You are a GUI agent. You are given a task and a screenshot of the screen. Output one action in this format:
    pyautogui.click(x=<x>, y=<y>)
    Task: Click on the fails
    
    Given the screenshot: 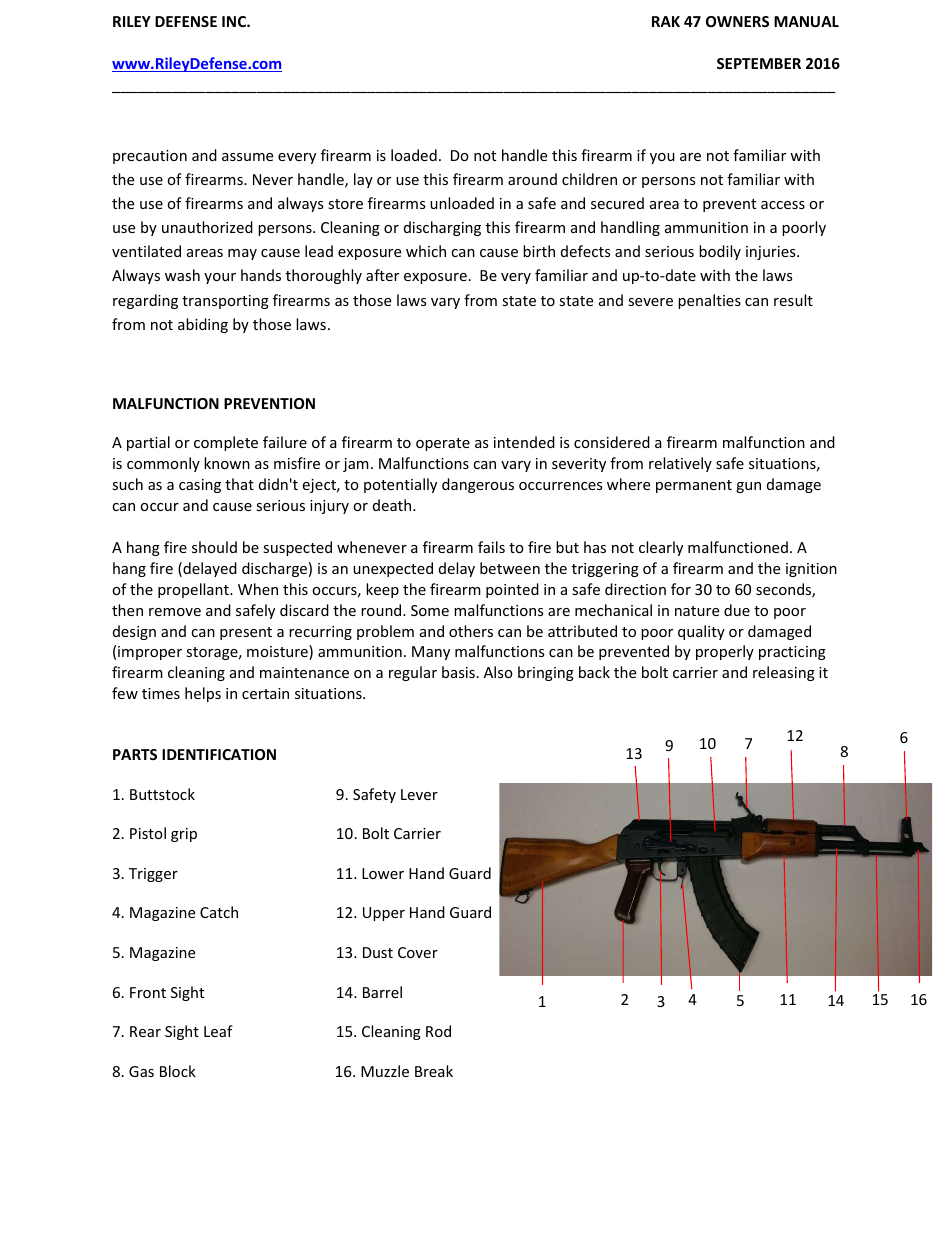 What is the action you would take?
    pyautogui.click(x=491, y=547)
